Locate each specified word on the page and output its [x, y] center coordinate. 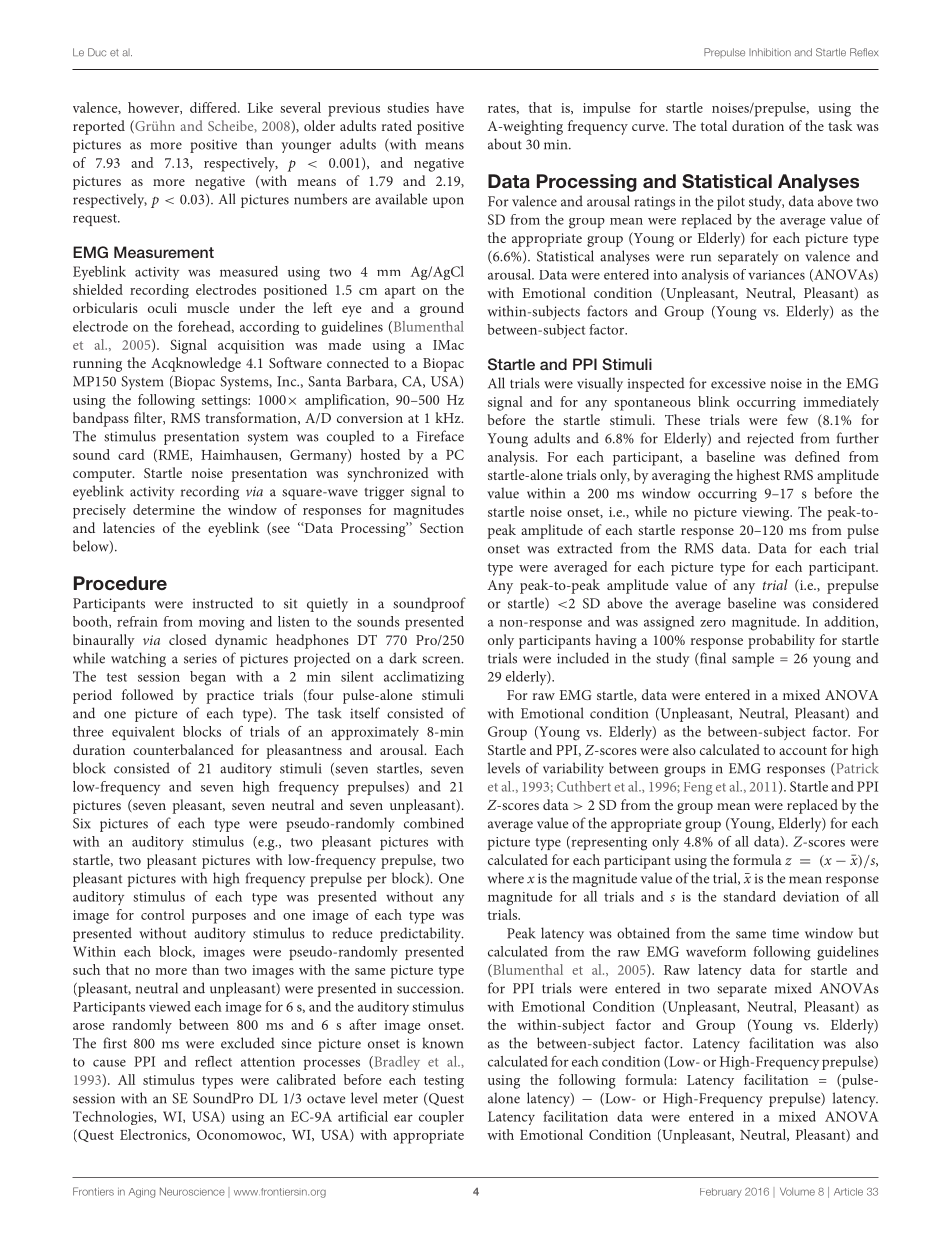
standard [749, 896]
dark [403, 658]
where [505, 878]
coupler [441, 1118]
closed [188, 639]
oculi [162, 307]
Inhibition [770, 52]
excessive [738, 383]
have [450, 107]
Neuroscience [192, 1191]
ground [442, 309]
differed [214, 107]
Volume [797, 1192]
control [163, 914]
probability [781, 641]
